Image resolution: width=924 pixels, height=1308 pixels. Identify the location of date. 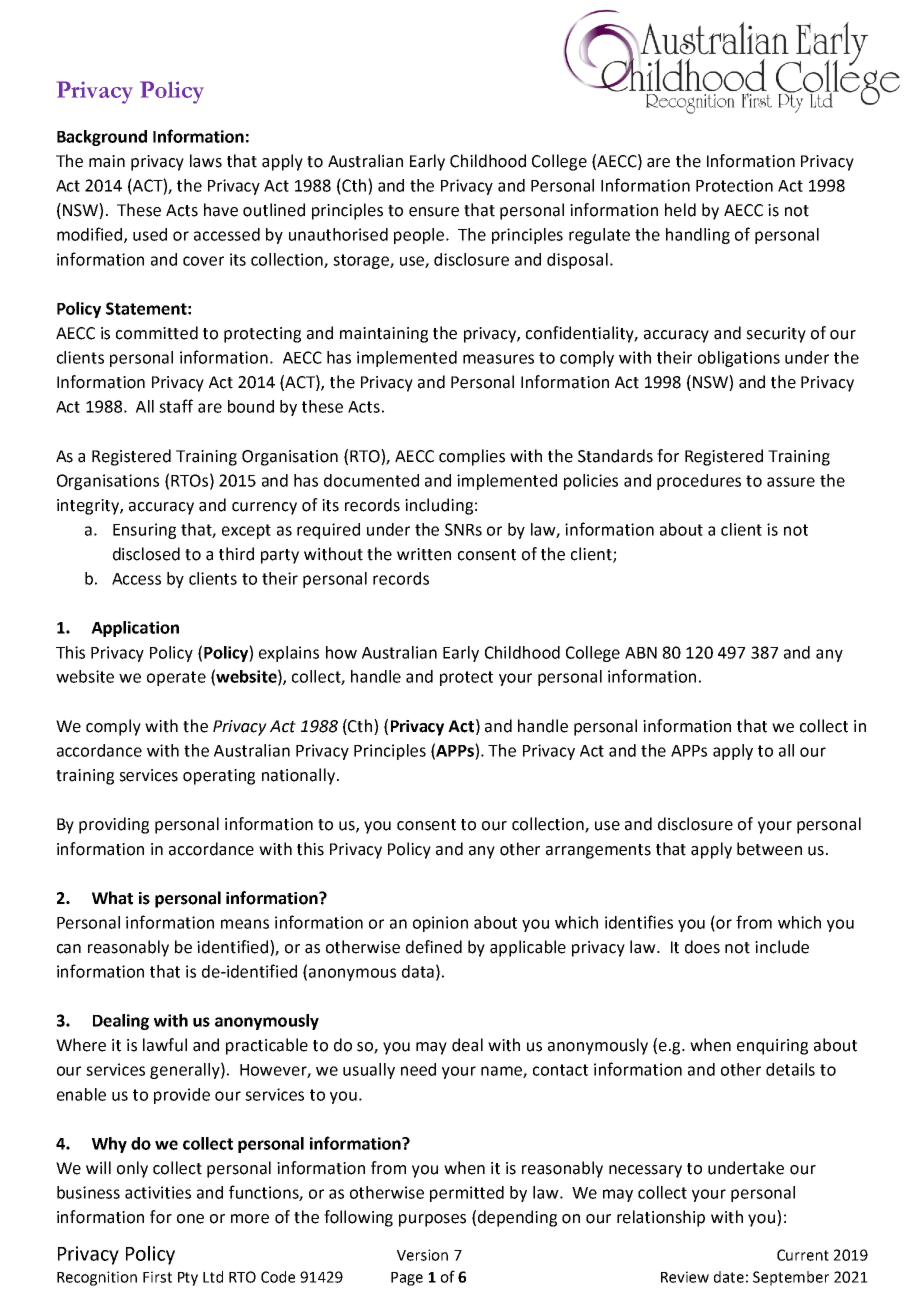
(729, 1277).
